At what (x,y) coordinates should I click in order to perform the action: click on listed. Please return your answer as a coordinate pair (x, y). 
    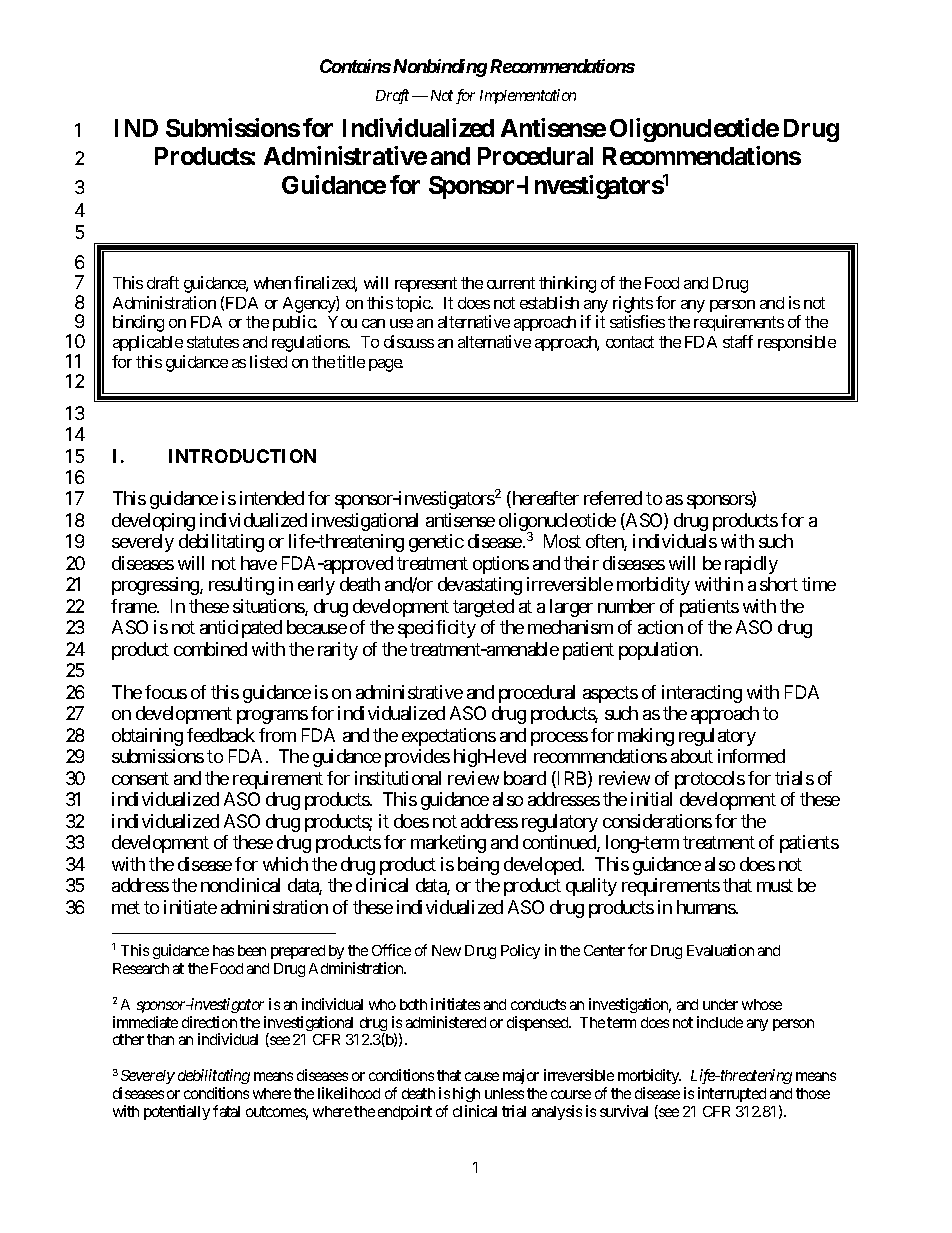
    Looking at the image, I should click on (268, 361).
